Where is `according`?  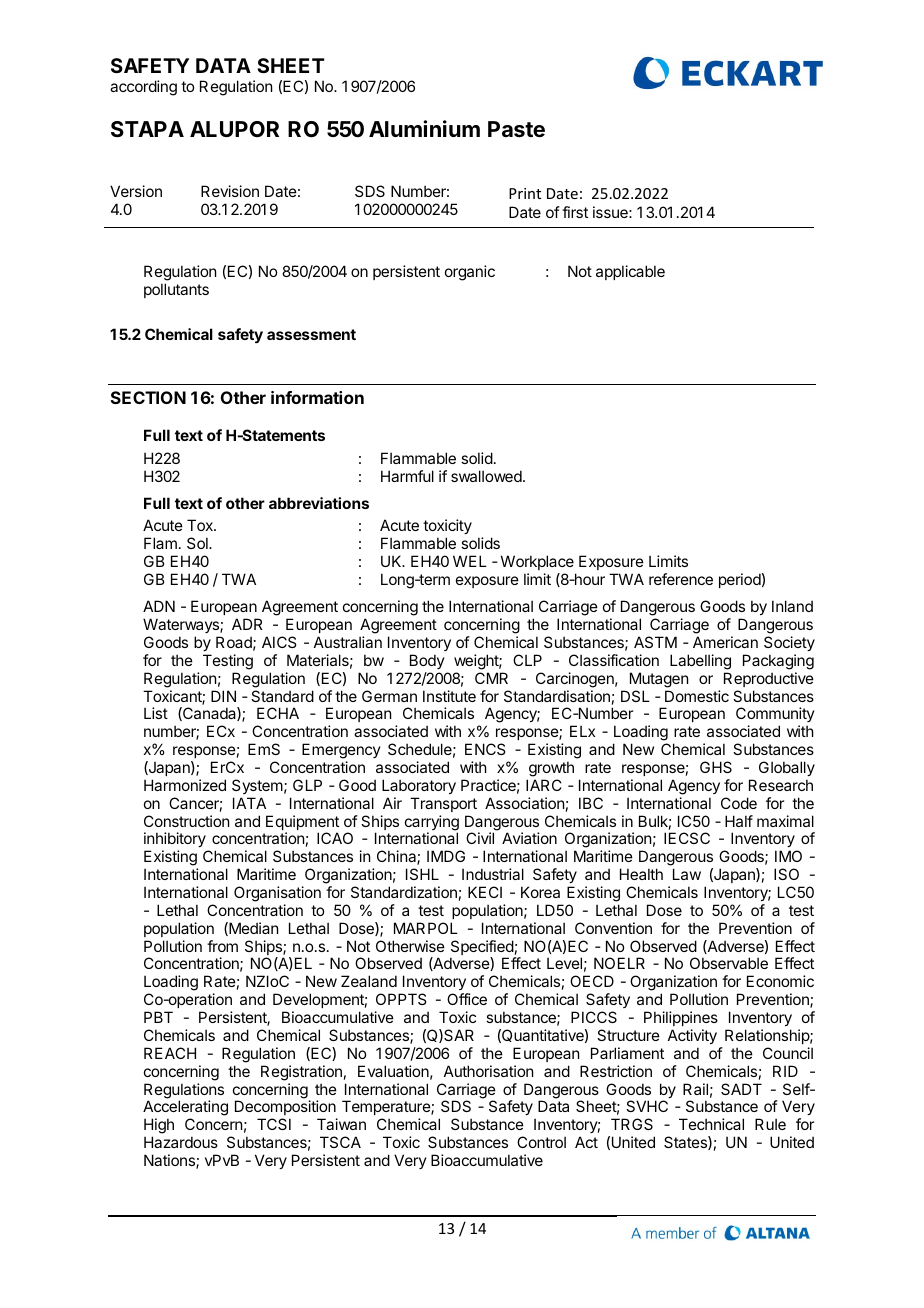 according is located at coordinates (143, 88).
